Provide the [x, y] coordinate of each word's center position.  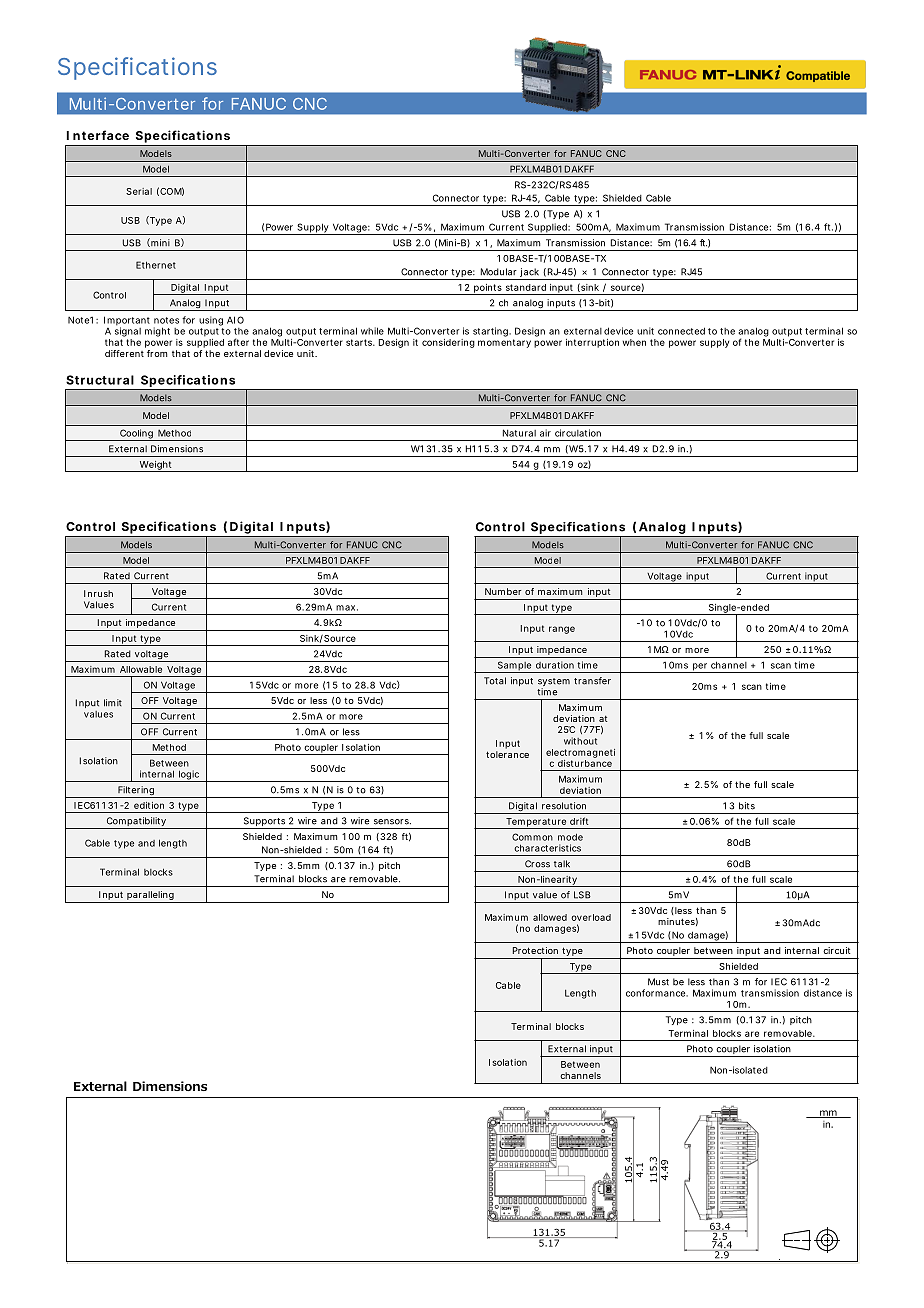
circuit [837, 950]
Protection [535, 950]
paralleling [151, 897]
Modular [499, 272]
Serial [139, 191]
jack [530, 274]
